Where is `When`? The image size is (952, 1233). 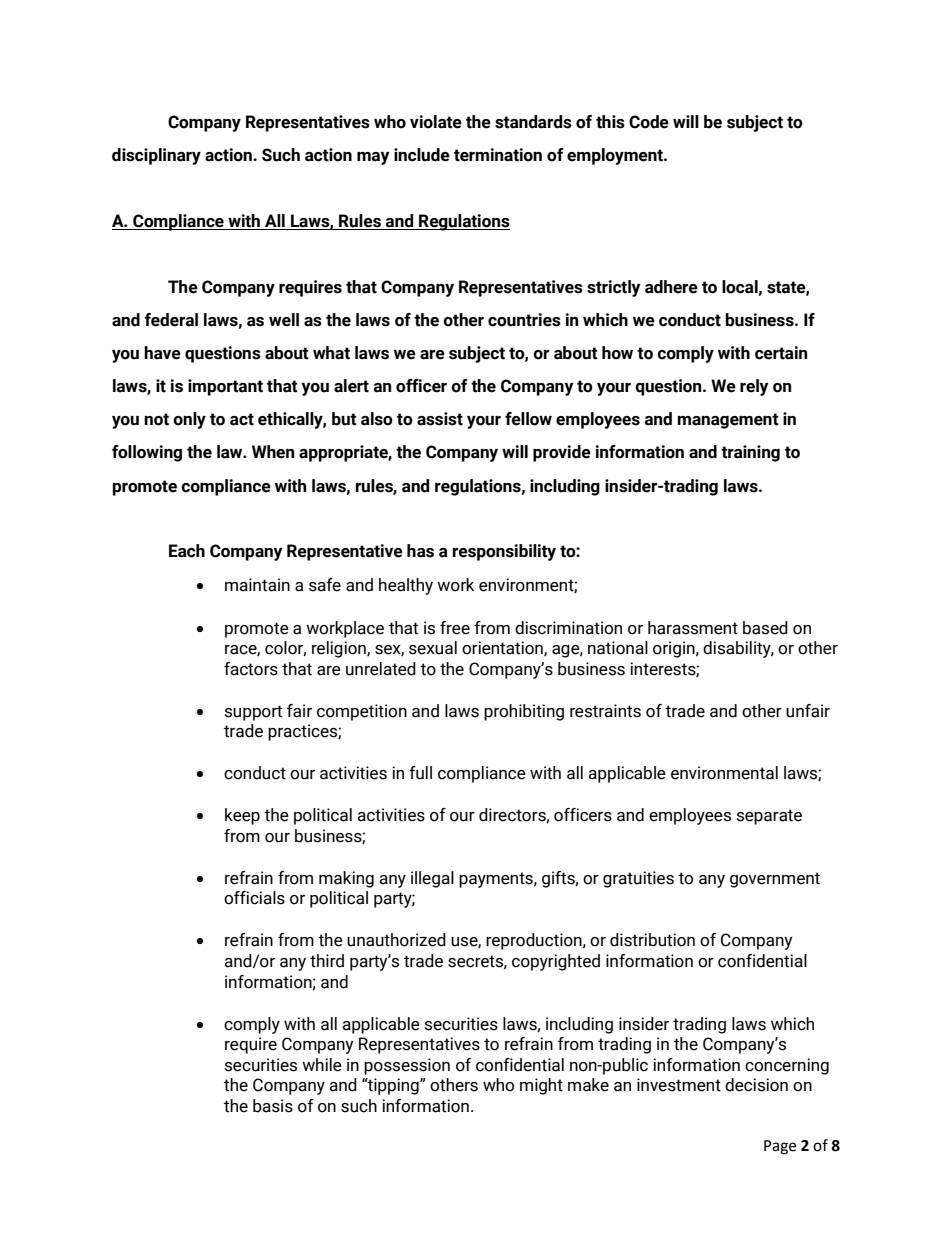 When is located at coordinates (273, 452).
